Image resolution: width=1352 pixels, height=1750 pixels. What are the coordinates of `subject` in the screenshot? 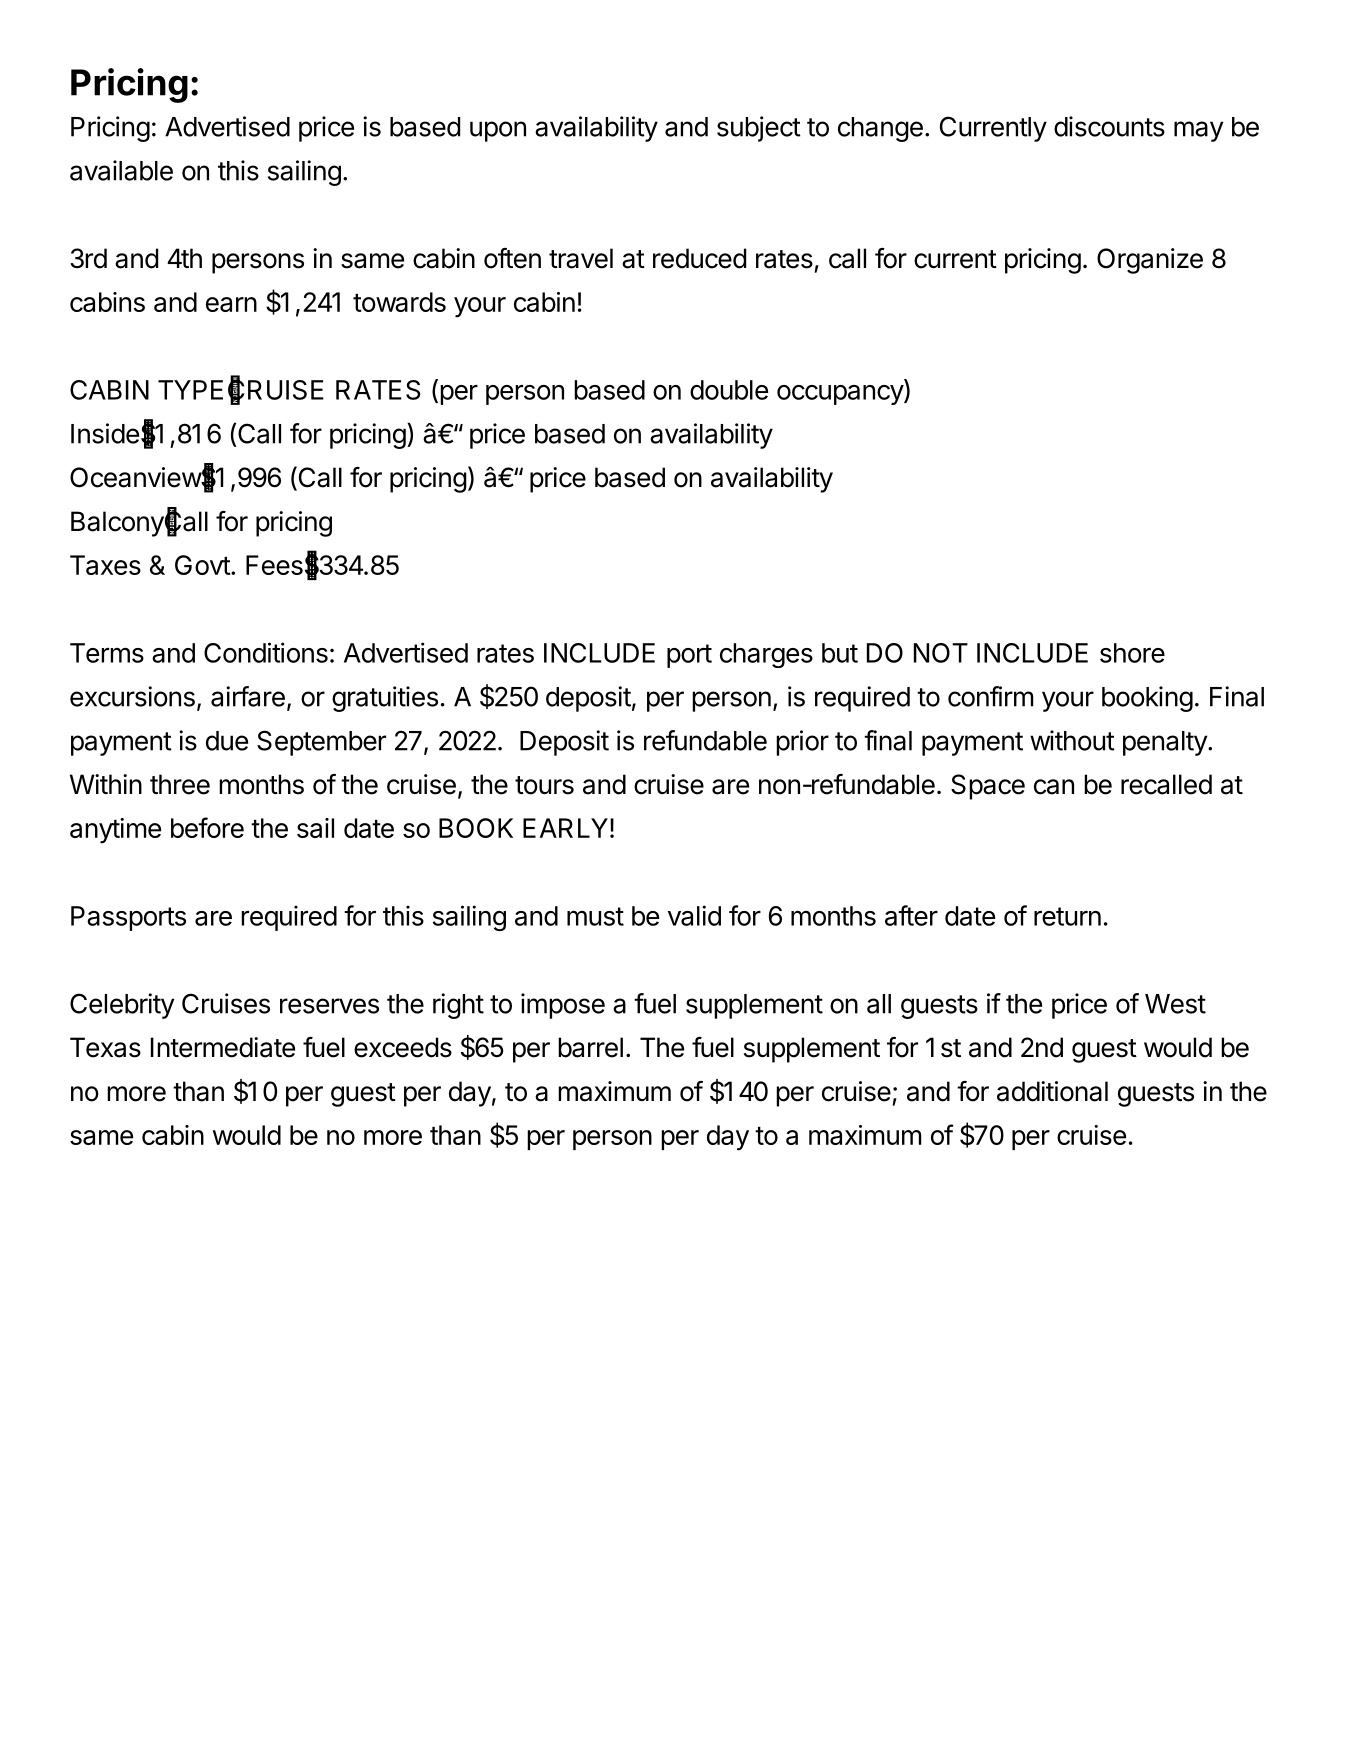 It's located at (759, 129).
